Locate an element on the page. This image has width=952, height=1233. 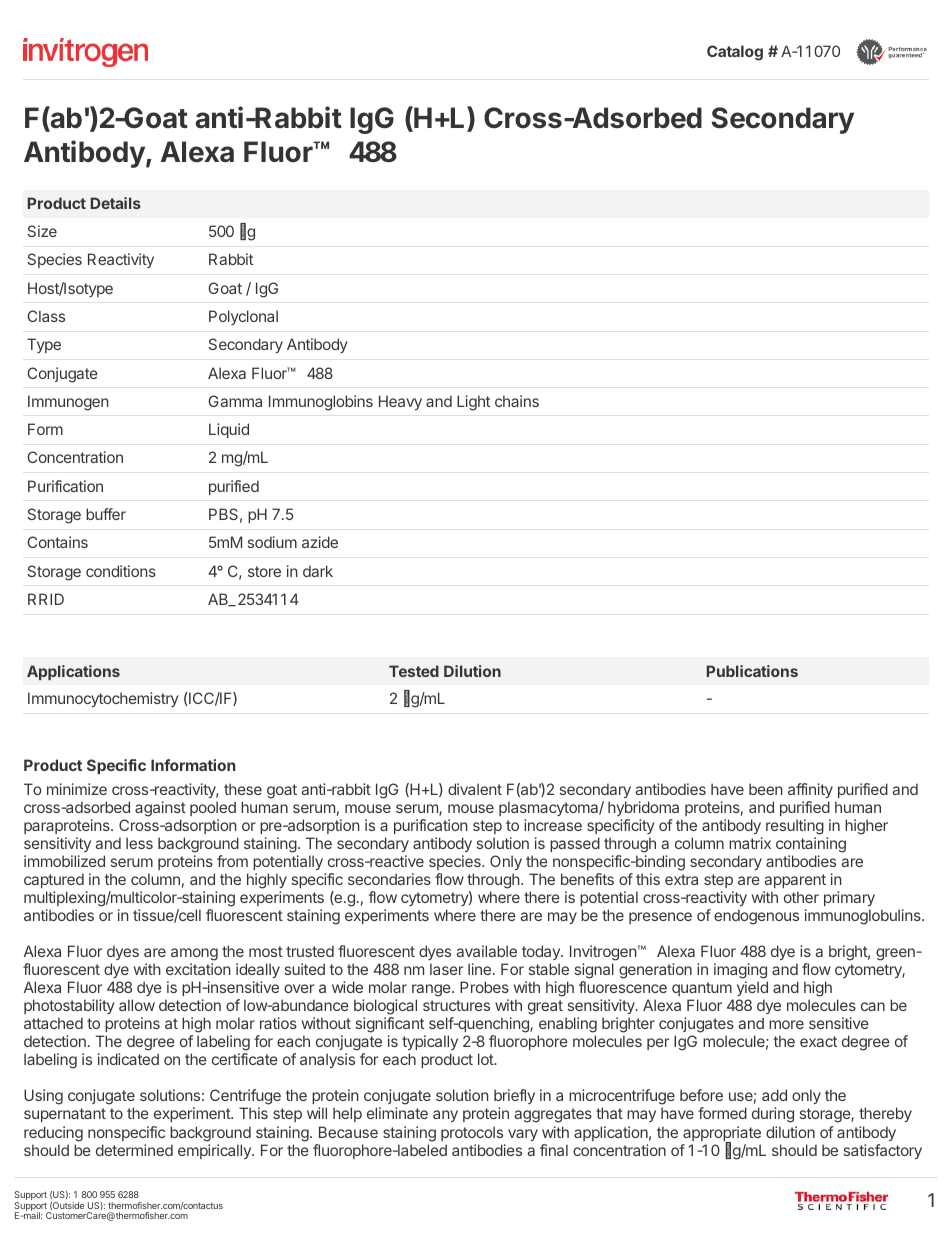
been is located at coordinates (766, 789).
